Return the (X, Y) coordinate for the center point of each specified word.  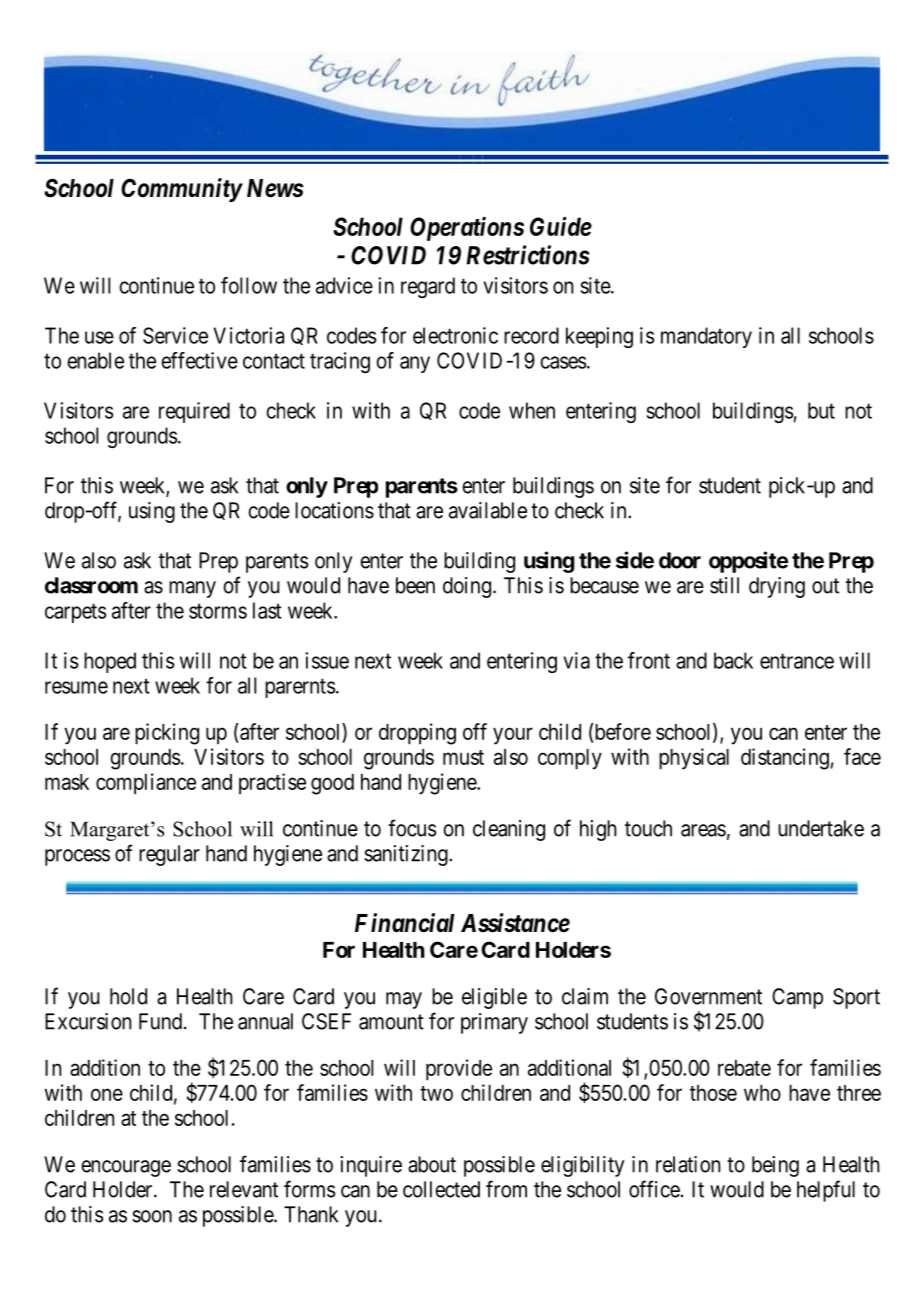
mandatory (706, 337)
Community (181, 190)
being (775, 1166)
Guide (561, 226)
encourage (126, 1168)
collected (441, 1189)
